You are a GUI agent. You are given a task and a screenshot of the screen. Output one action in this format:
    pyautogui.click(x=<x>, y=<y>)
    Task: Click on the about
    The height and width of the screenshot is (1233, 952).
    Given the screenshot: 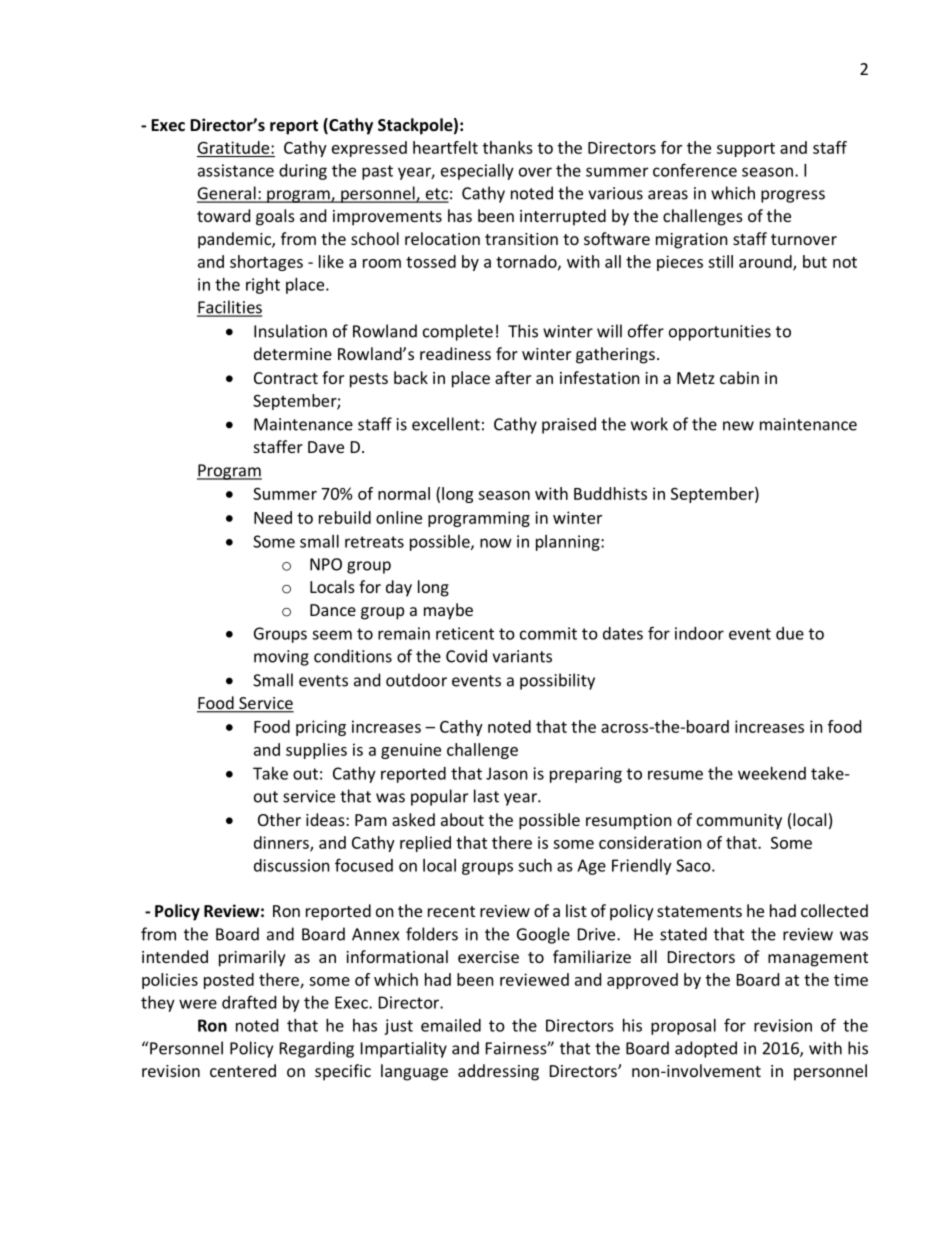 What is the action you would take?
    pyautogui.click(x=462, y=819)
